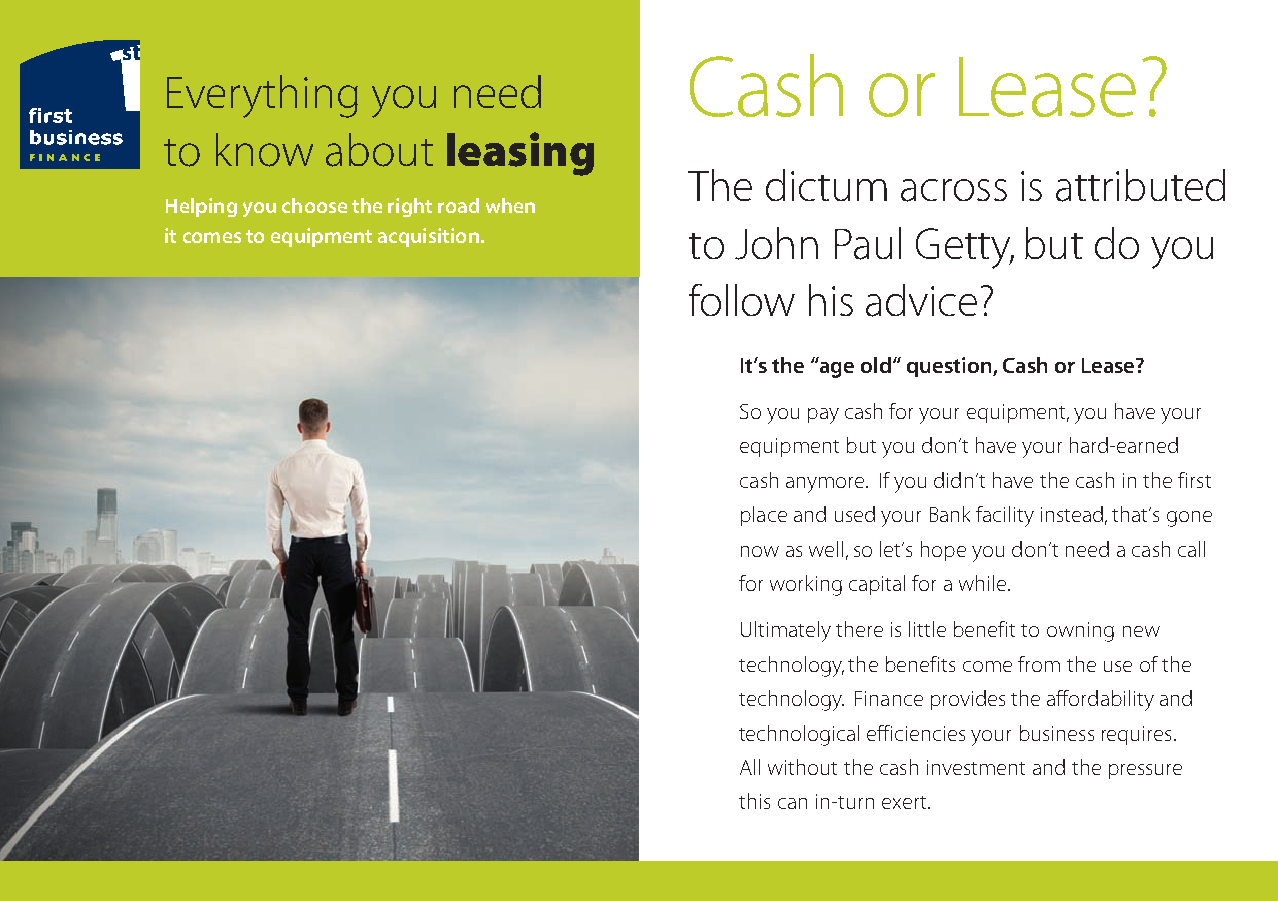  What do you see at coordinates (520, 154) in the screenshot?
I see `leasing` at bounding box center [520, 154].
